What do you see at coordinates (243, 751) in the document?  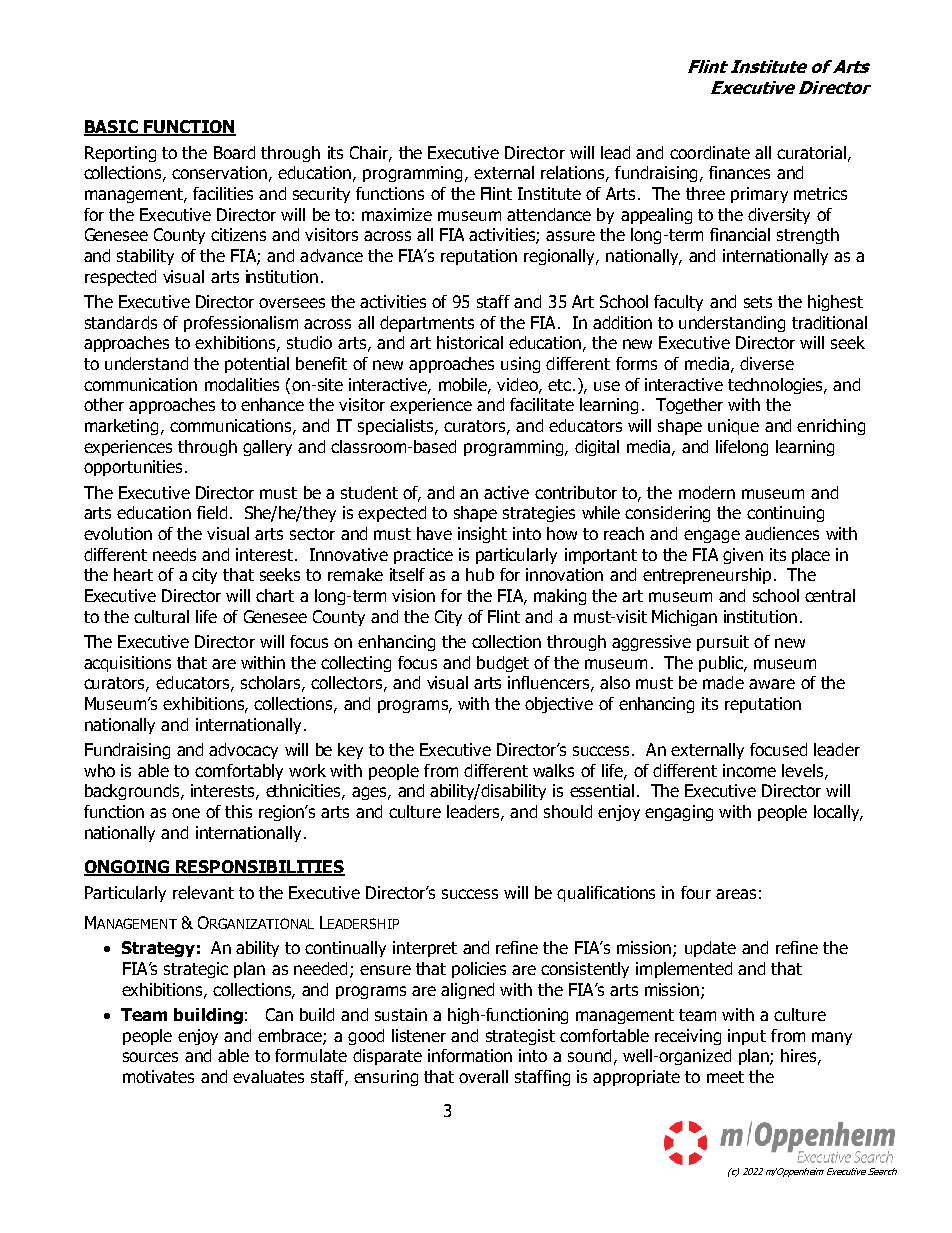 I see `advocacy` at bounding box center [243, 751].
